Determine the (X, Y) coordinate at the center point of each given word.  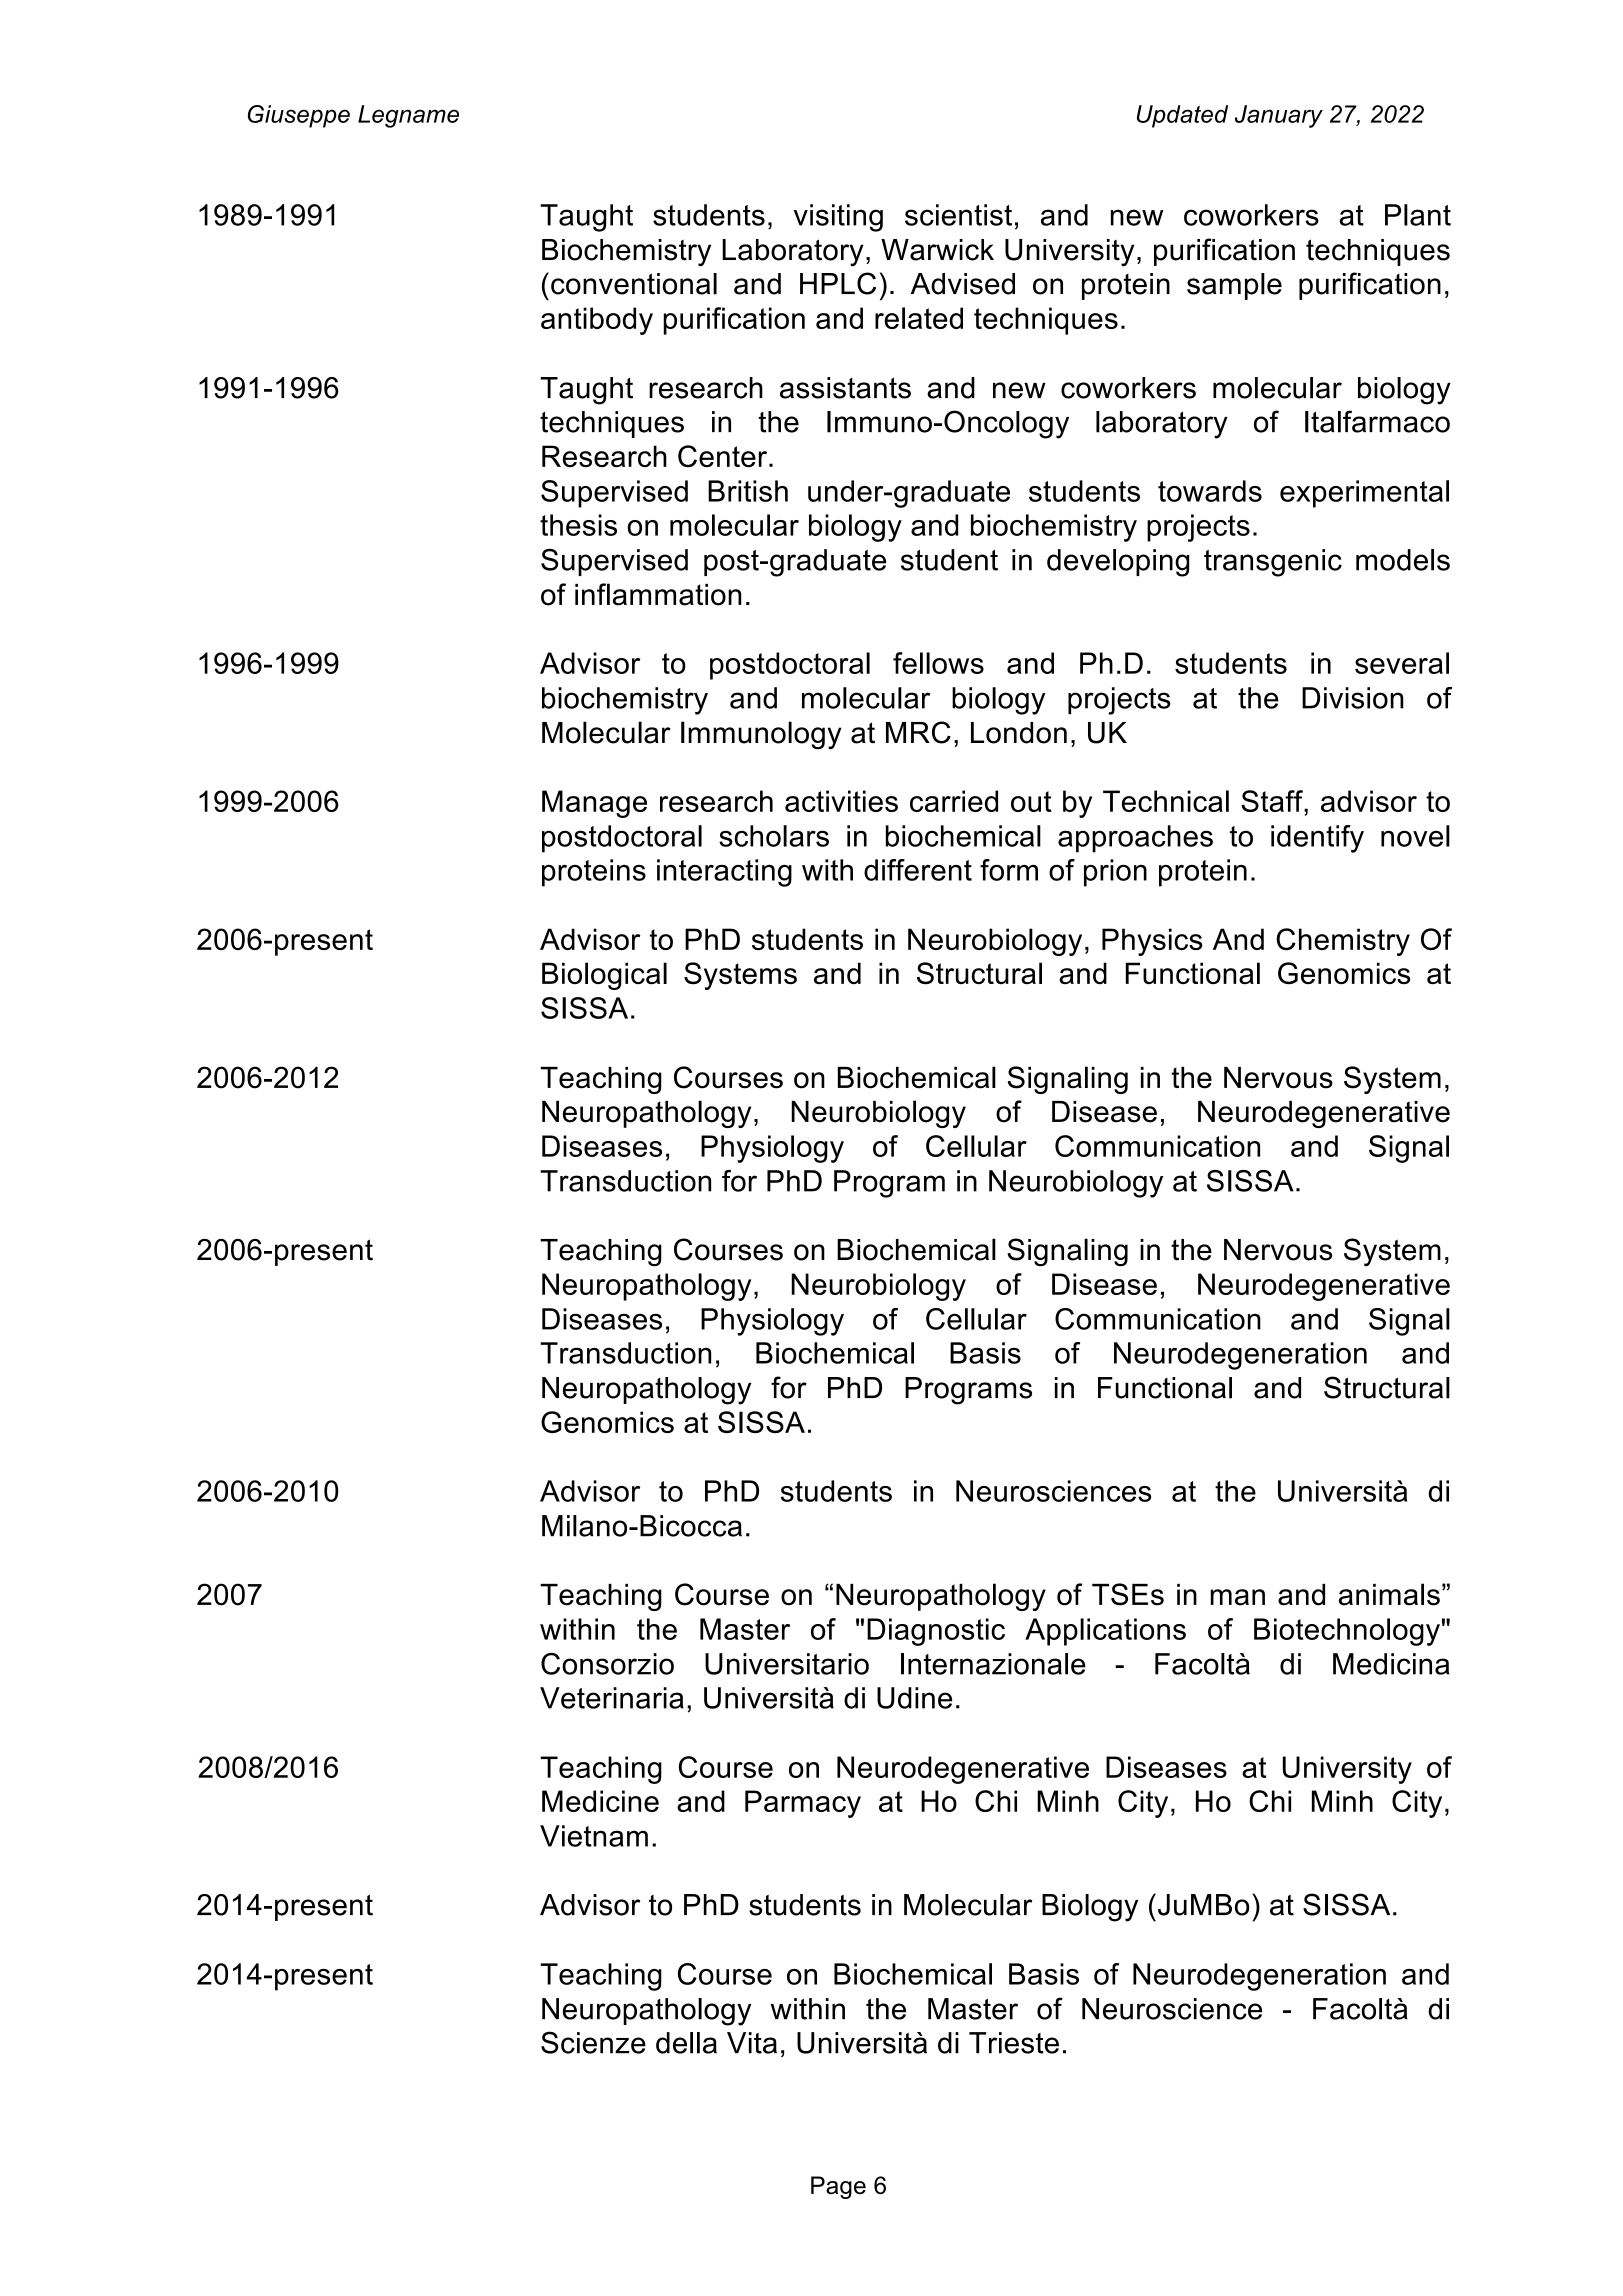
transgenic (1273, 563)
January (1279, 116)
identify (1317, 839)
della (686, 2043)
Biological (604, 976)
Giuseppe (299, 116)
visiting (838, 218)
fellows (938, 663)
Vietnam (594, 1836)
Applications (1105, 1632)
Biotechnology (1347, 1632)
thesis (578, 525)
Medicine (600, 1801)
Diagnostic (936, 1632)
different (918, 870)
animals (1389, 1594)
